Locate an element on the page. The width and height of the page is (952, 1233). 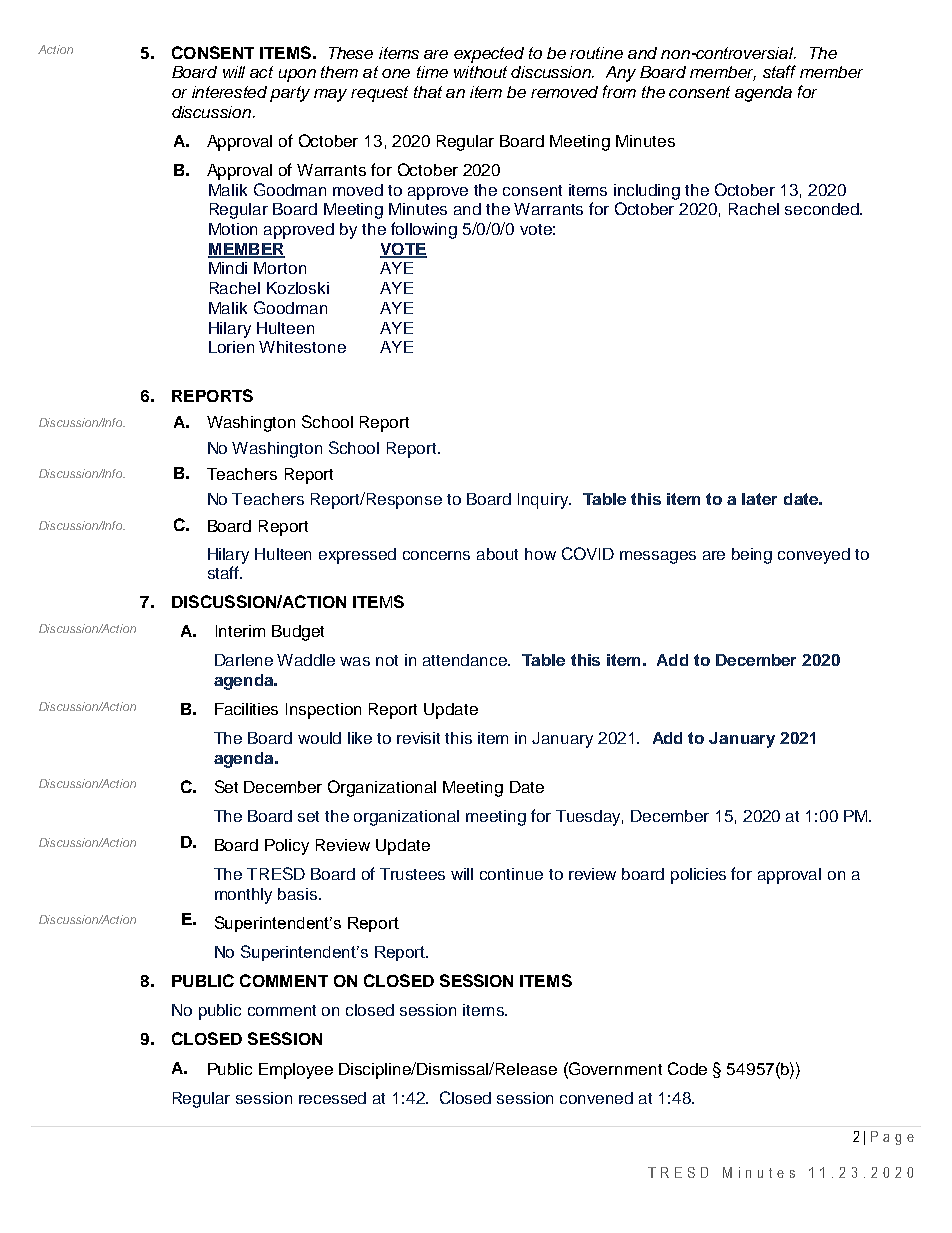
upon is located at coordinates (297, 75).
